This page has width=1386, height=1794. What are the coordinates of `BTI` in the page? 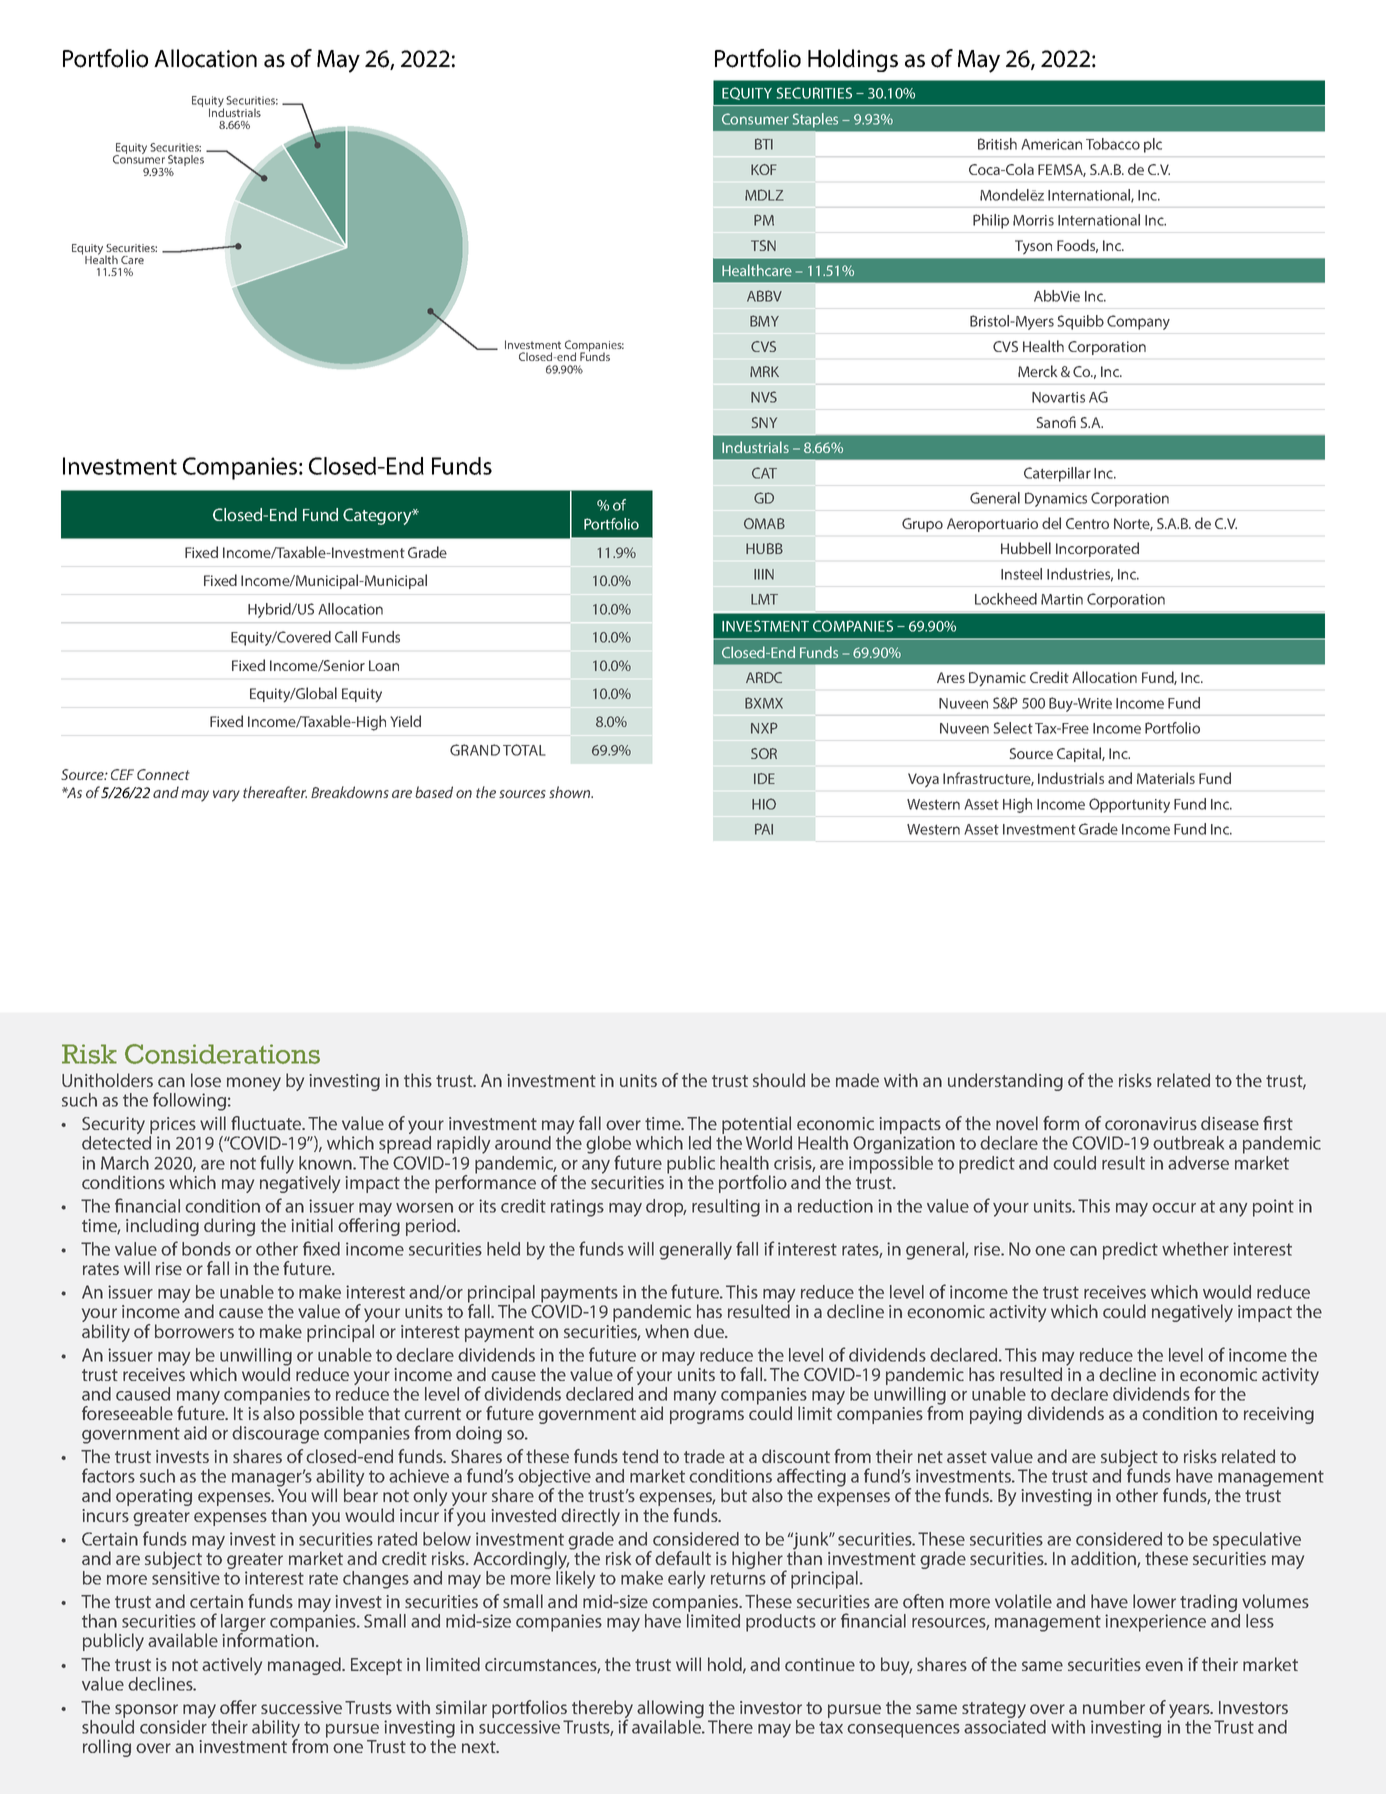 It's located at (764, 144).
